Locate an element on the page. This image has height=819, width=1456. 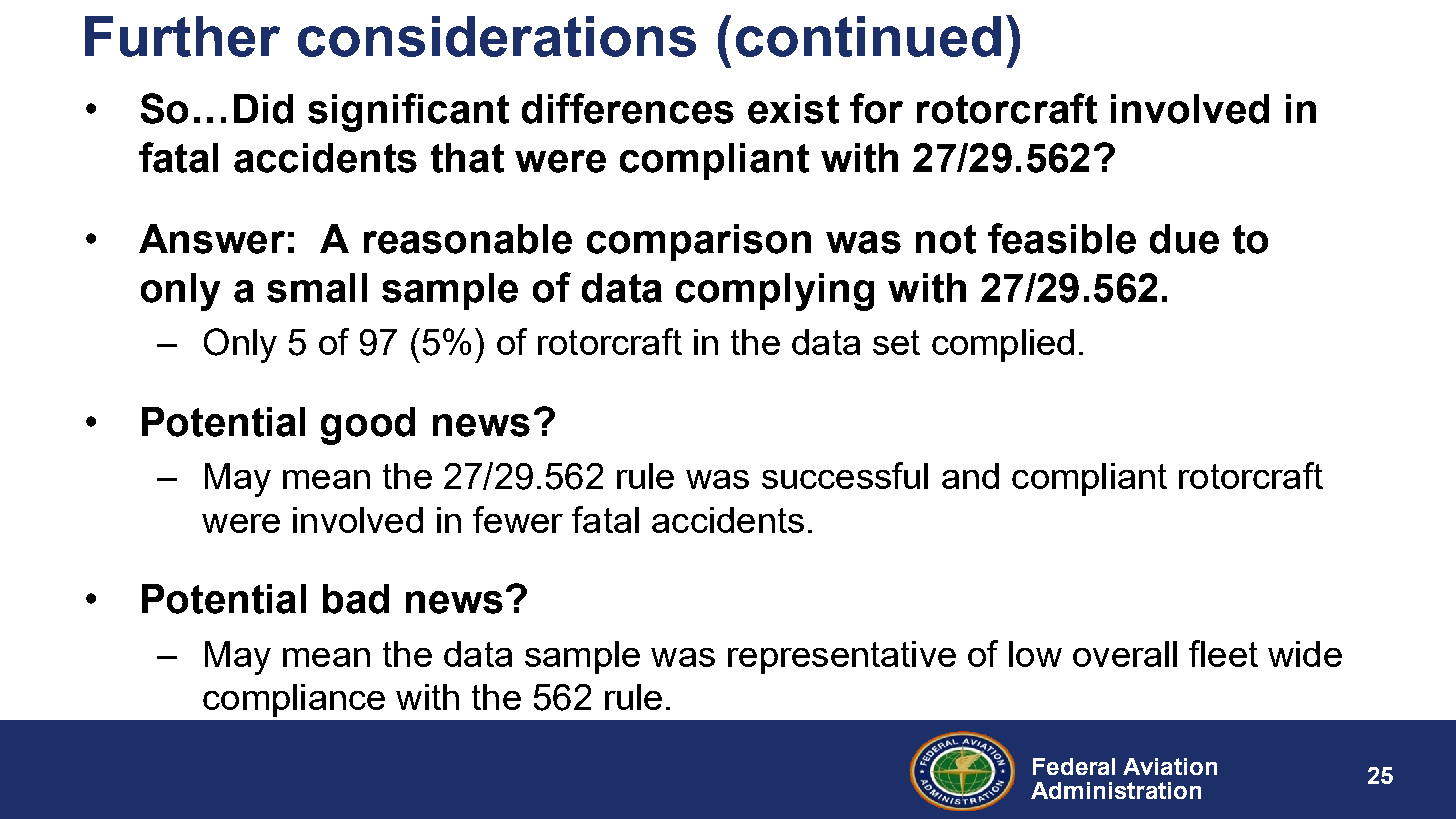
and is located at coordinates (970, 476).
